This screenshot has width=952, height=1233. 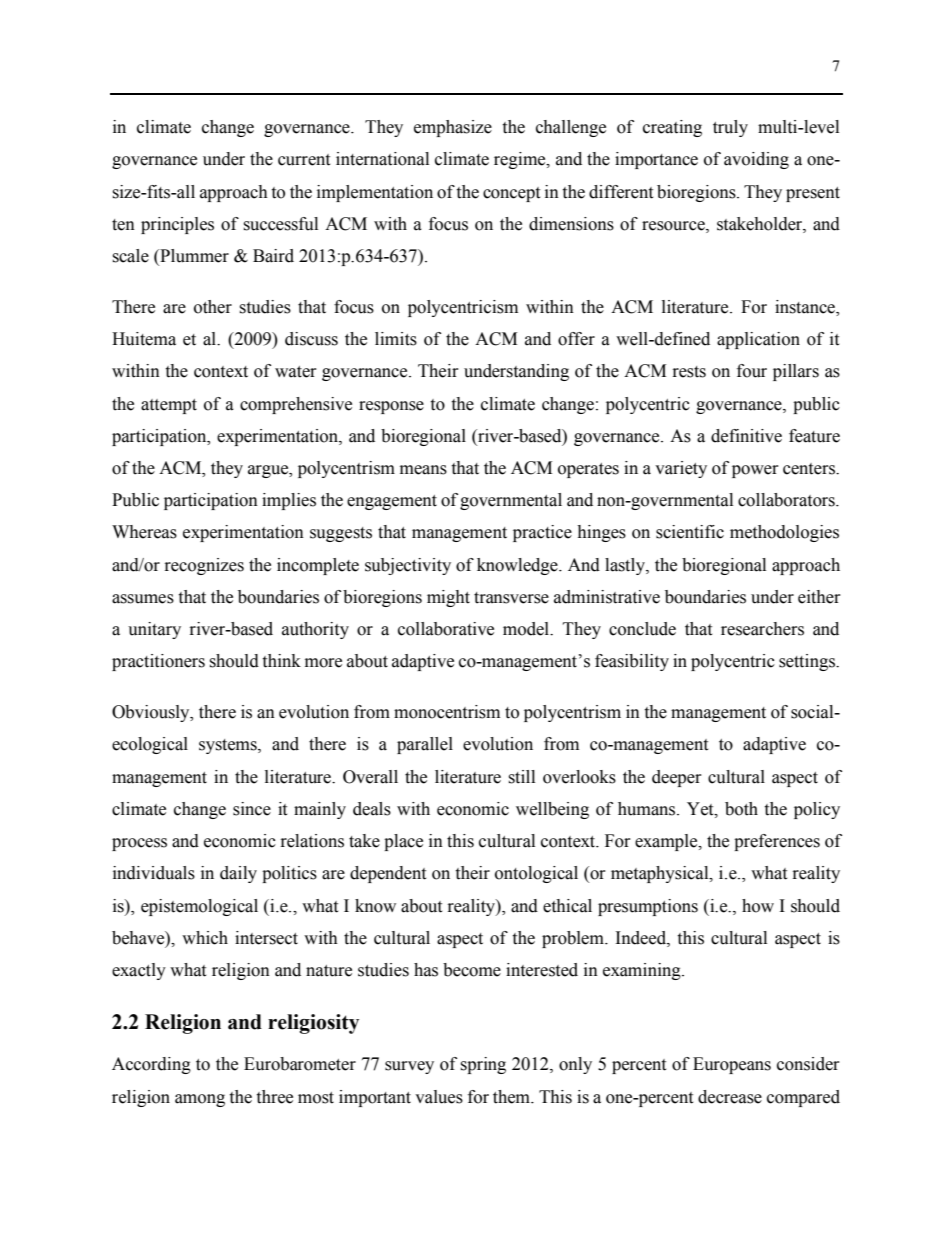 I want to click on means, so click(x=423, y=470).
